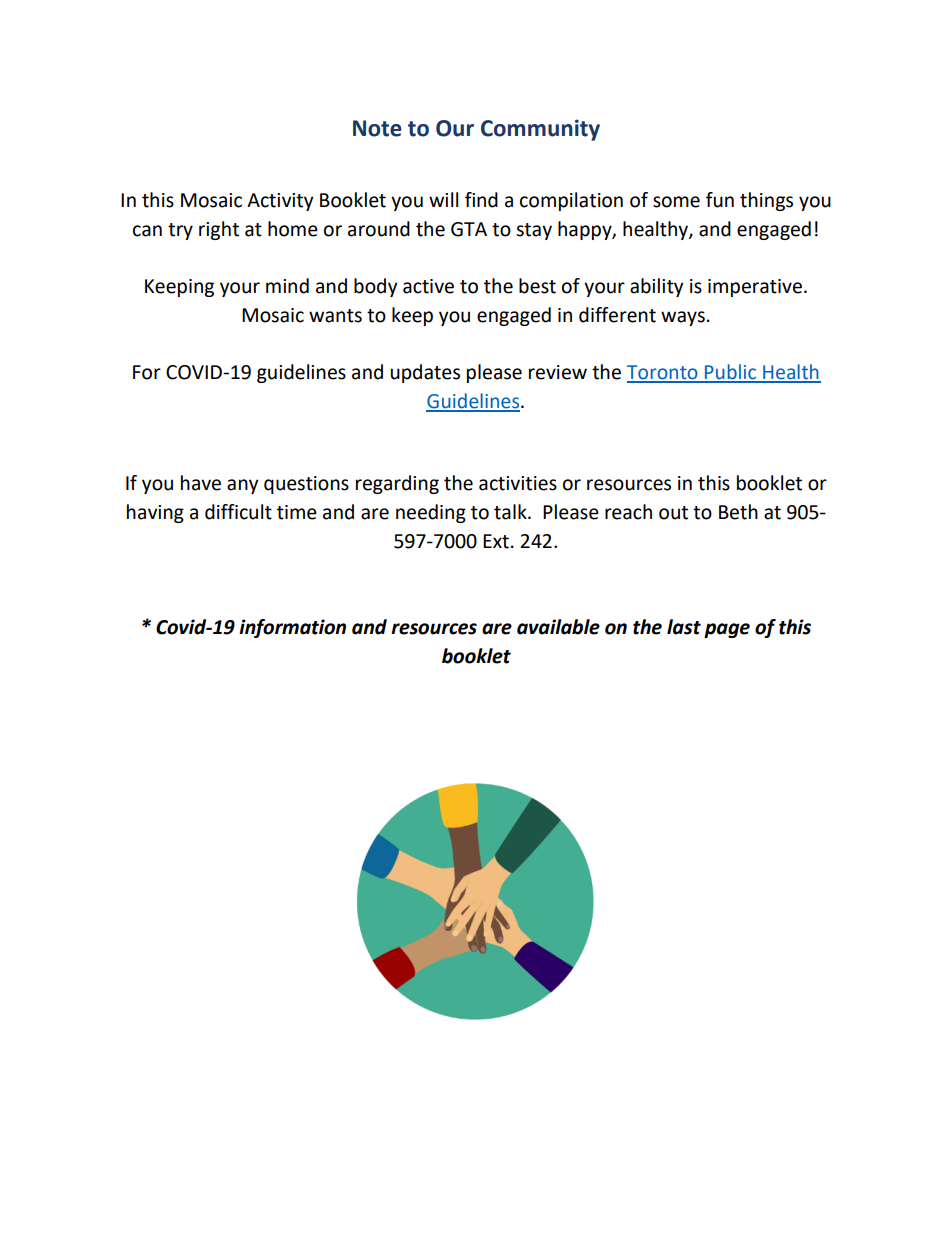 The image size is (952, 1233). I want to click on fun, so click(720, 200).
